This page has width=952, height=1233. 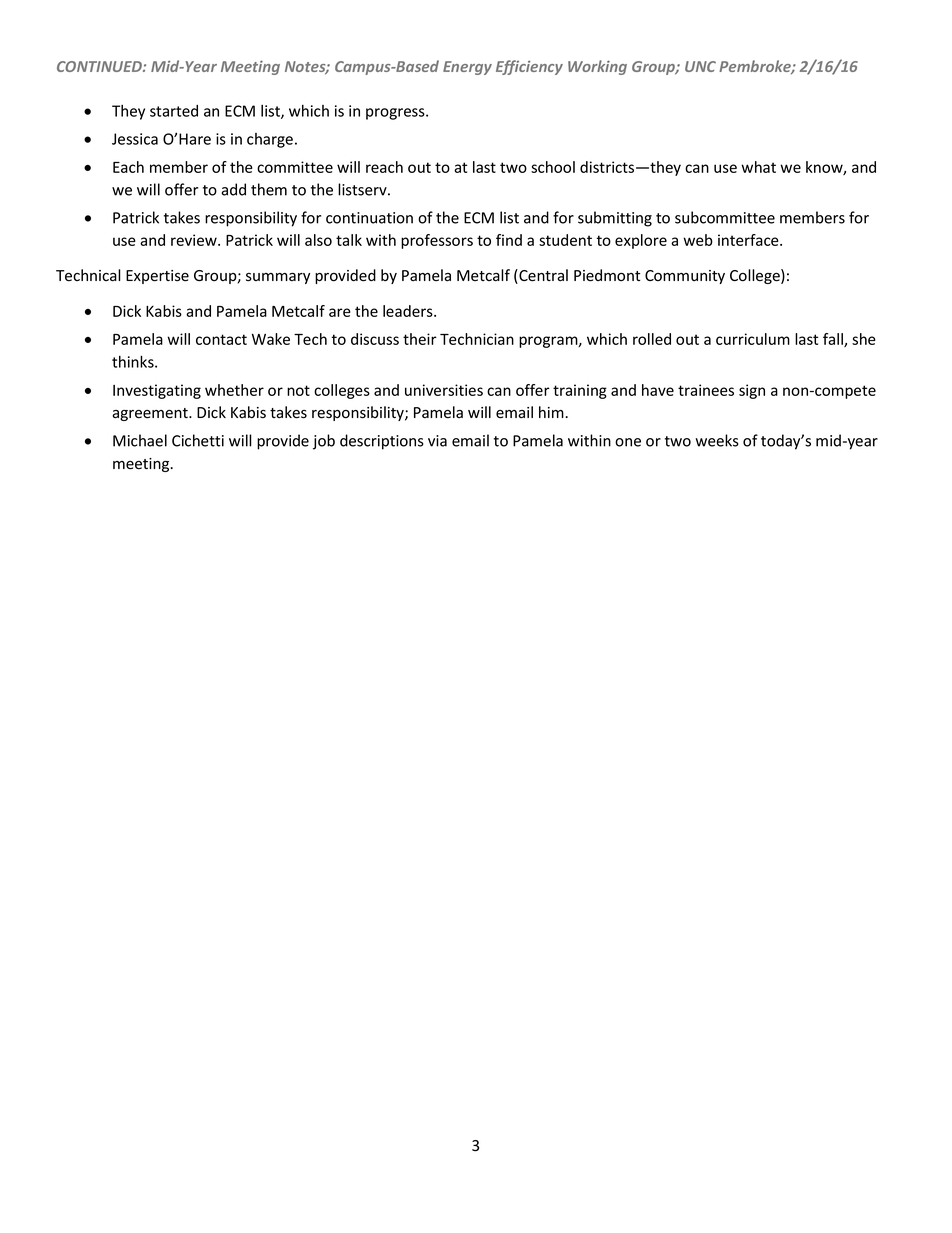 What do you see at coordinates (174, 111) in the page?
I see `started` at bounding box center [174, 111].
